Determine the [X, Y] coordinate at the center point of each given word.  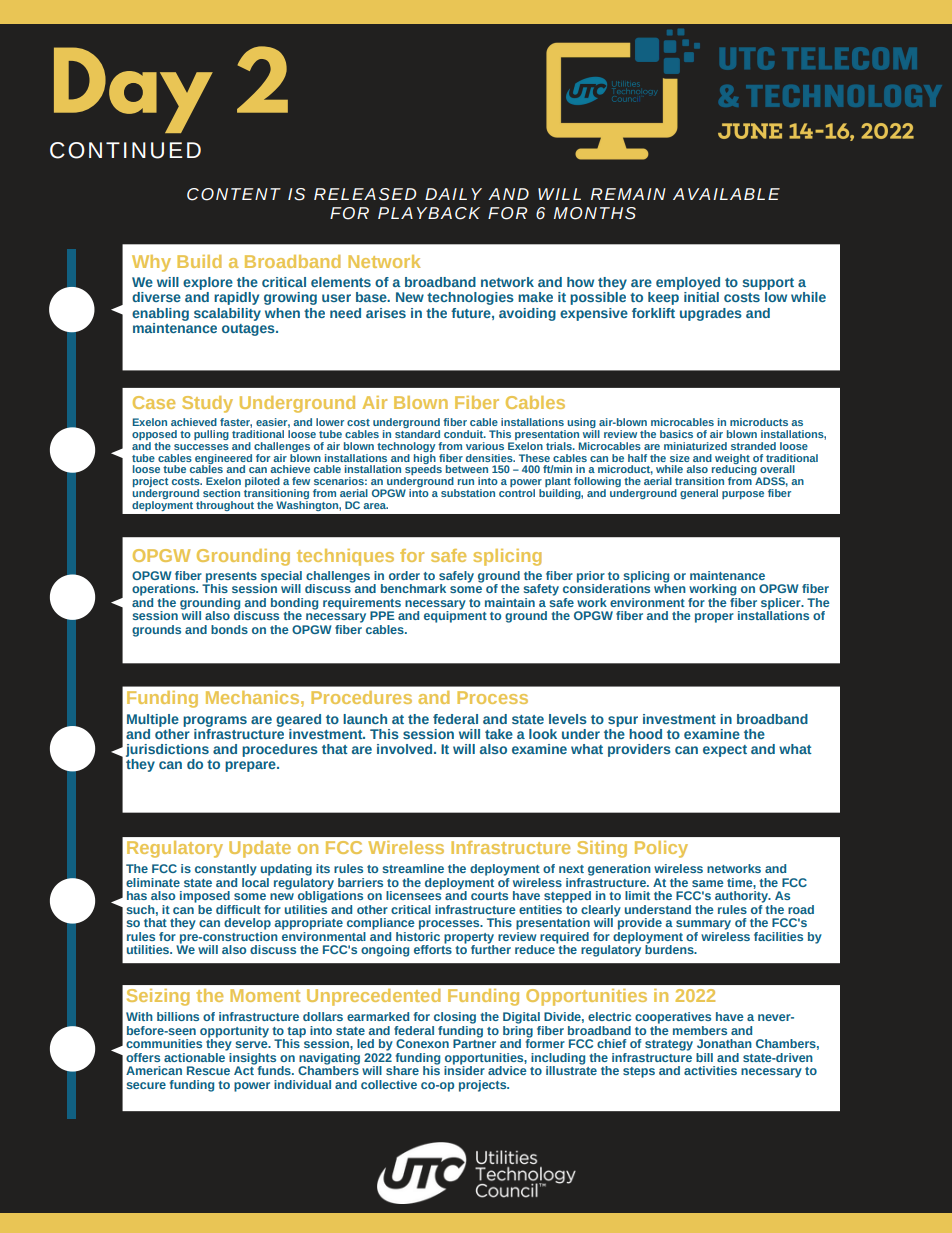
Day [133, 90]
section [221, 493]
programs [215, 721]
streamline [413, 868]
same [708, 883]
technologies [470, 298]
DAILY [453, 194]
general [699, 494]
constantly [226, 870]
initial [701, 297]
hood [645, 734]
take [499, 734]
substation [468, 493]
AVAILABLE [726, 194]
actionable [196, 1056]
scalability [227, 314]
